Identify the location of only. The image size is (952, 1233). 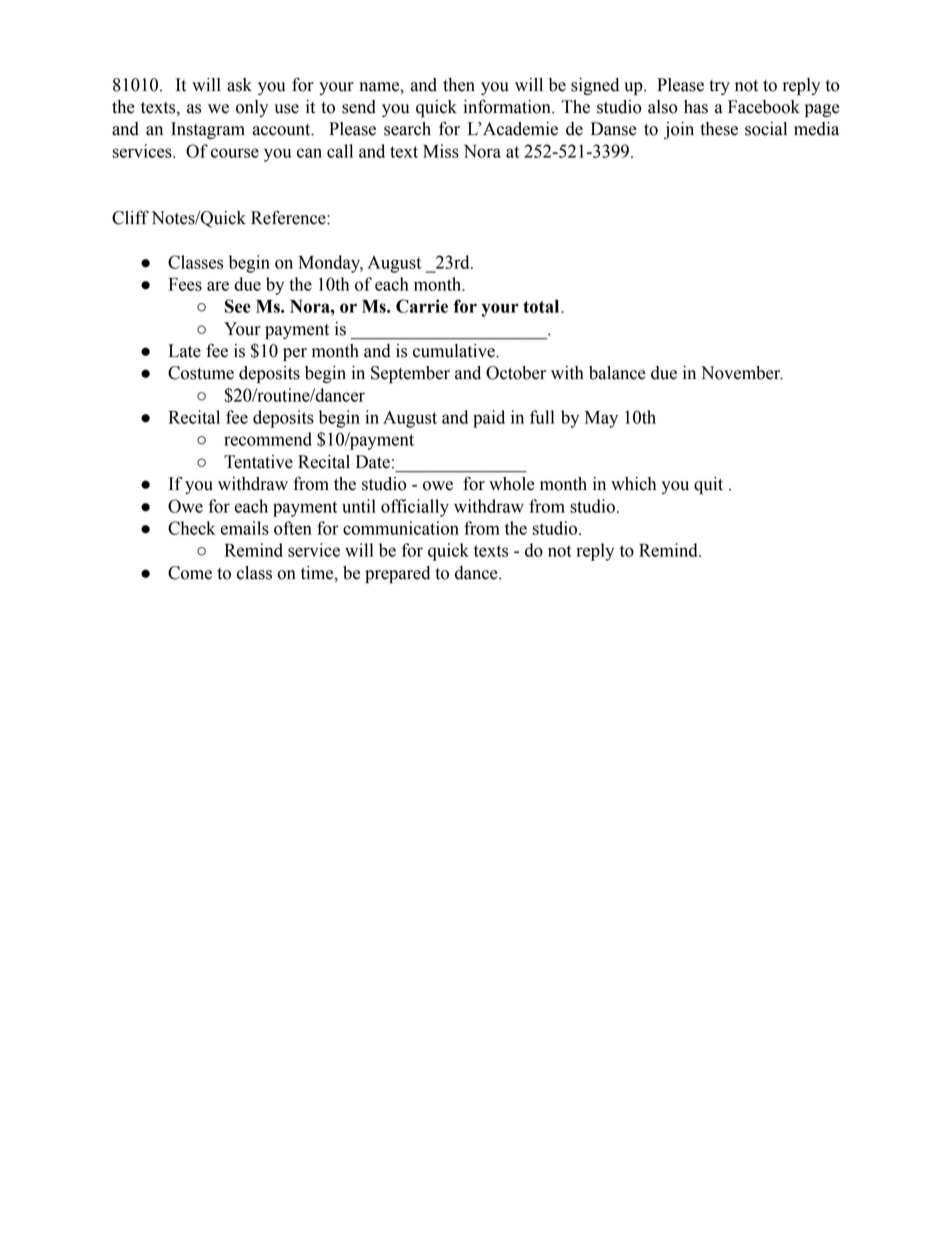
(252, 108).
